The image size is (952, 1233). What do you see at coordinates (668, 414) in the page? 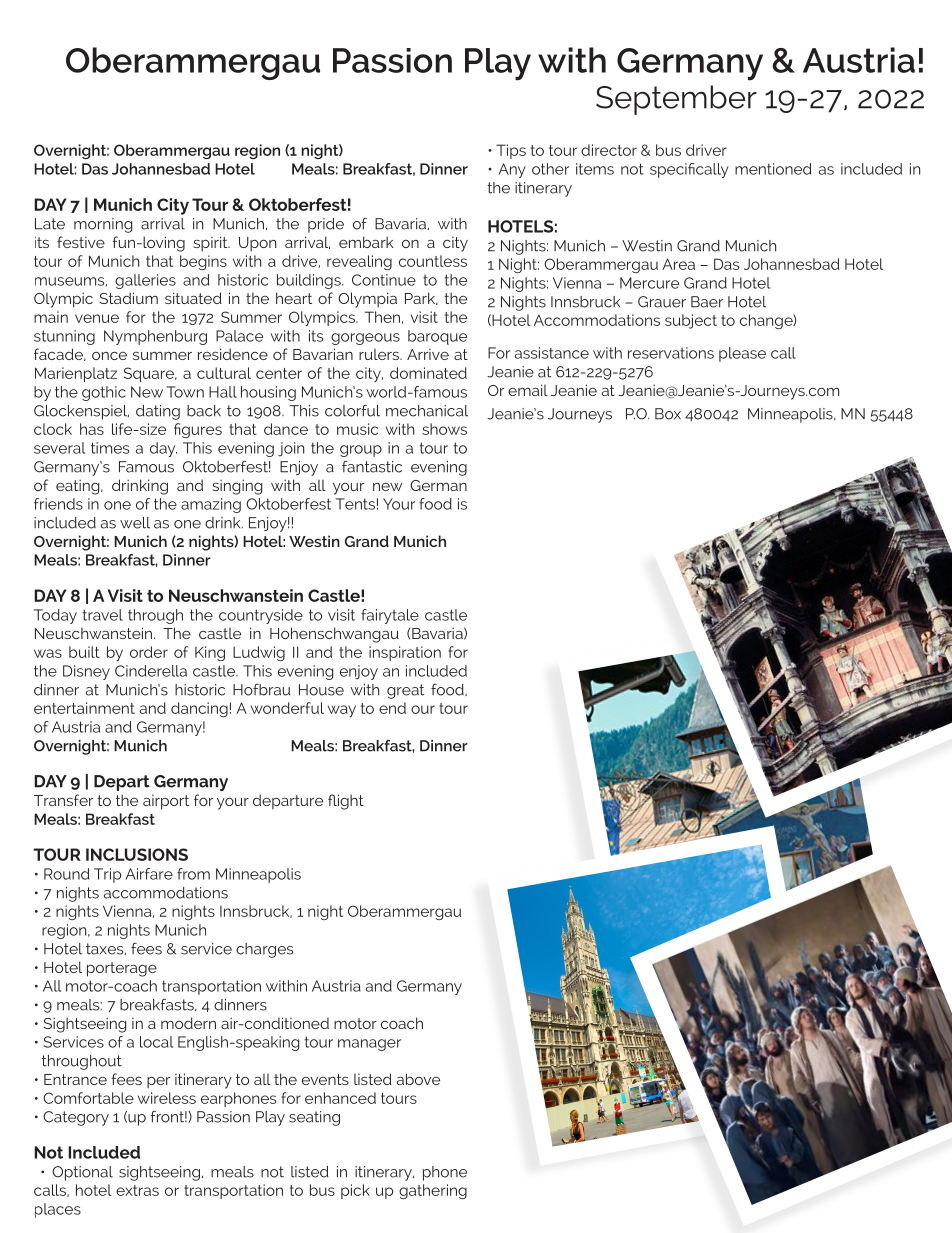
I see `Box` at bounding box center [668, 414].
